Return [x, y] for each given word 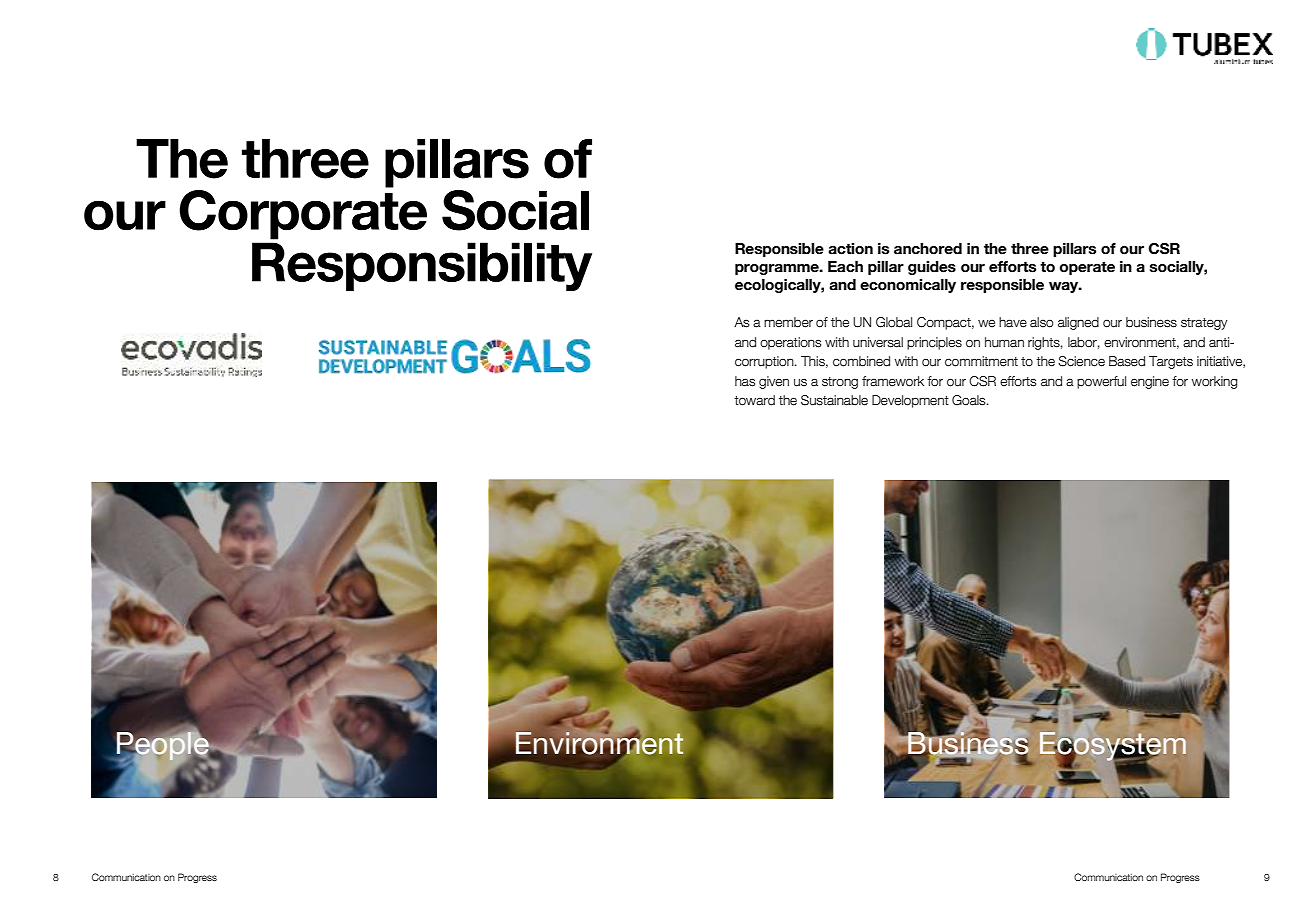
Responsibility [422, 266]
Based [1127, 361]
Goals [970, 400]
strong [840, 383]
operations [790, 343]
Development [910, 401]
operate [1087, 268]
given [774, 382]
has [745, 381]
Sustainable [834, 400]
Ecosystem [1113, 747]
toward [754, 400]
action [850, 249]
